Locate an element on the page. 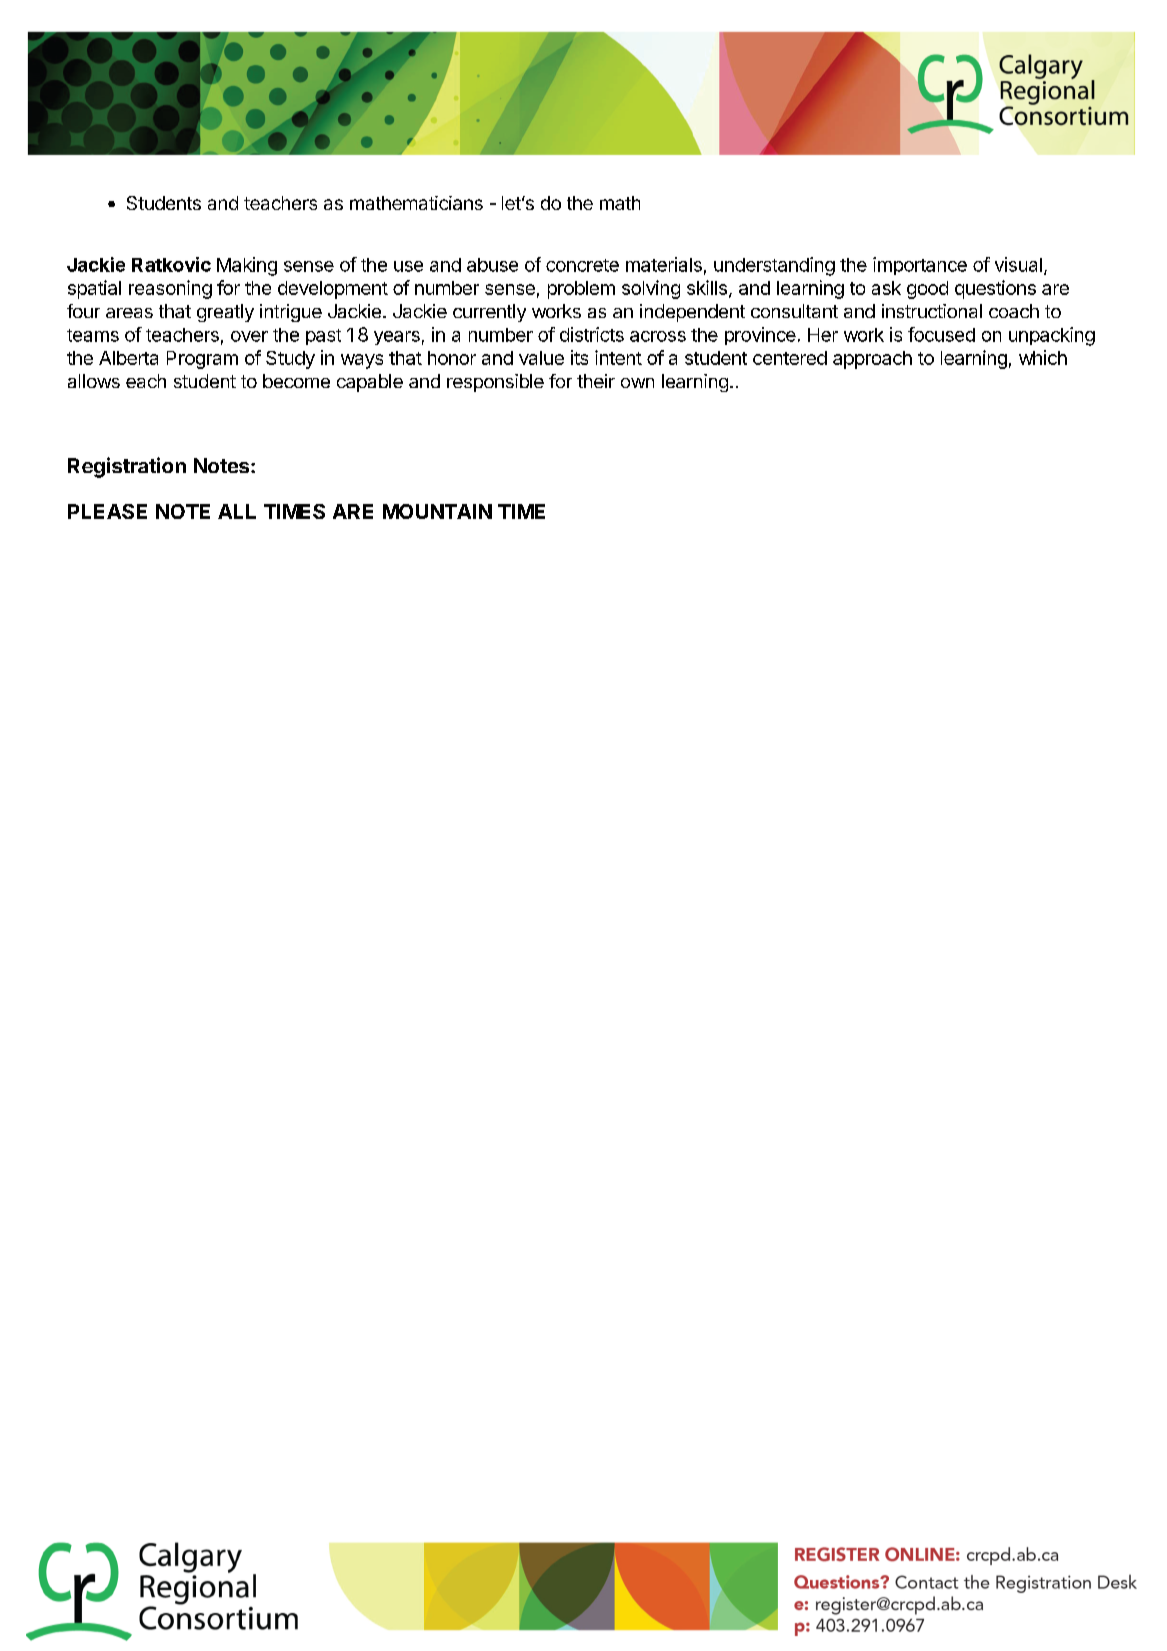  importance is located at coordinates (920, 266).
